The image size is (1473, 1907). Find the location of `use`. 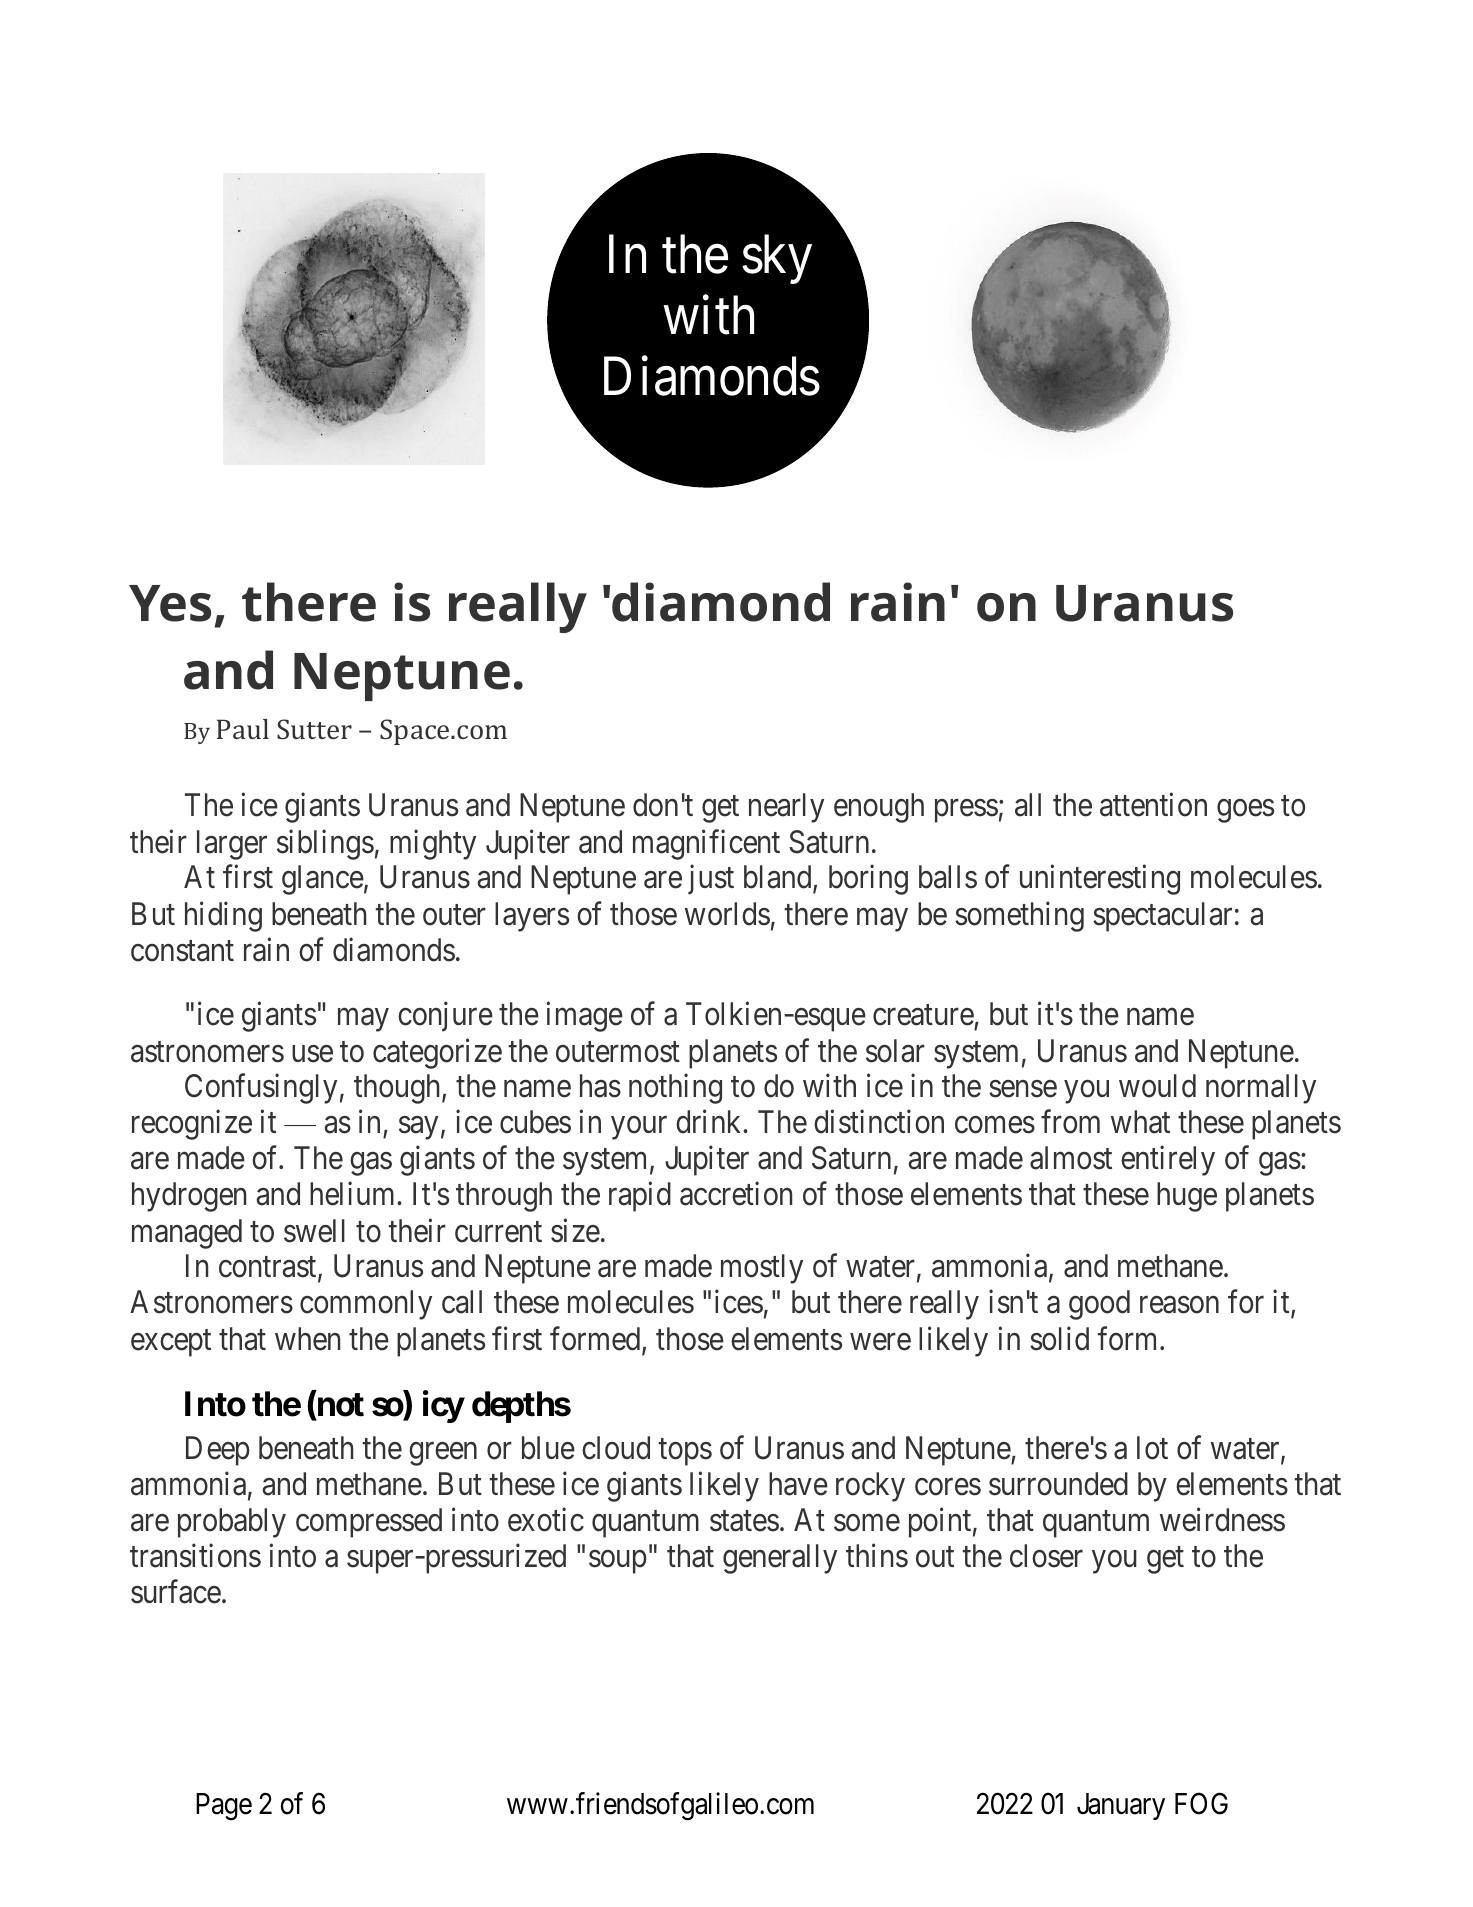

use is located at coordinates (312, 1054).
